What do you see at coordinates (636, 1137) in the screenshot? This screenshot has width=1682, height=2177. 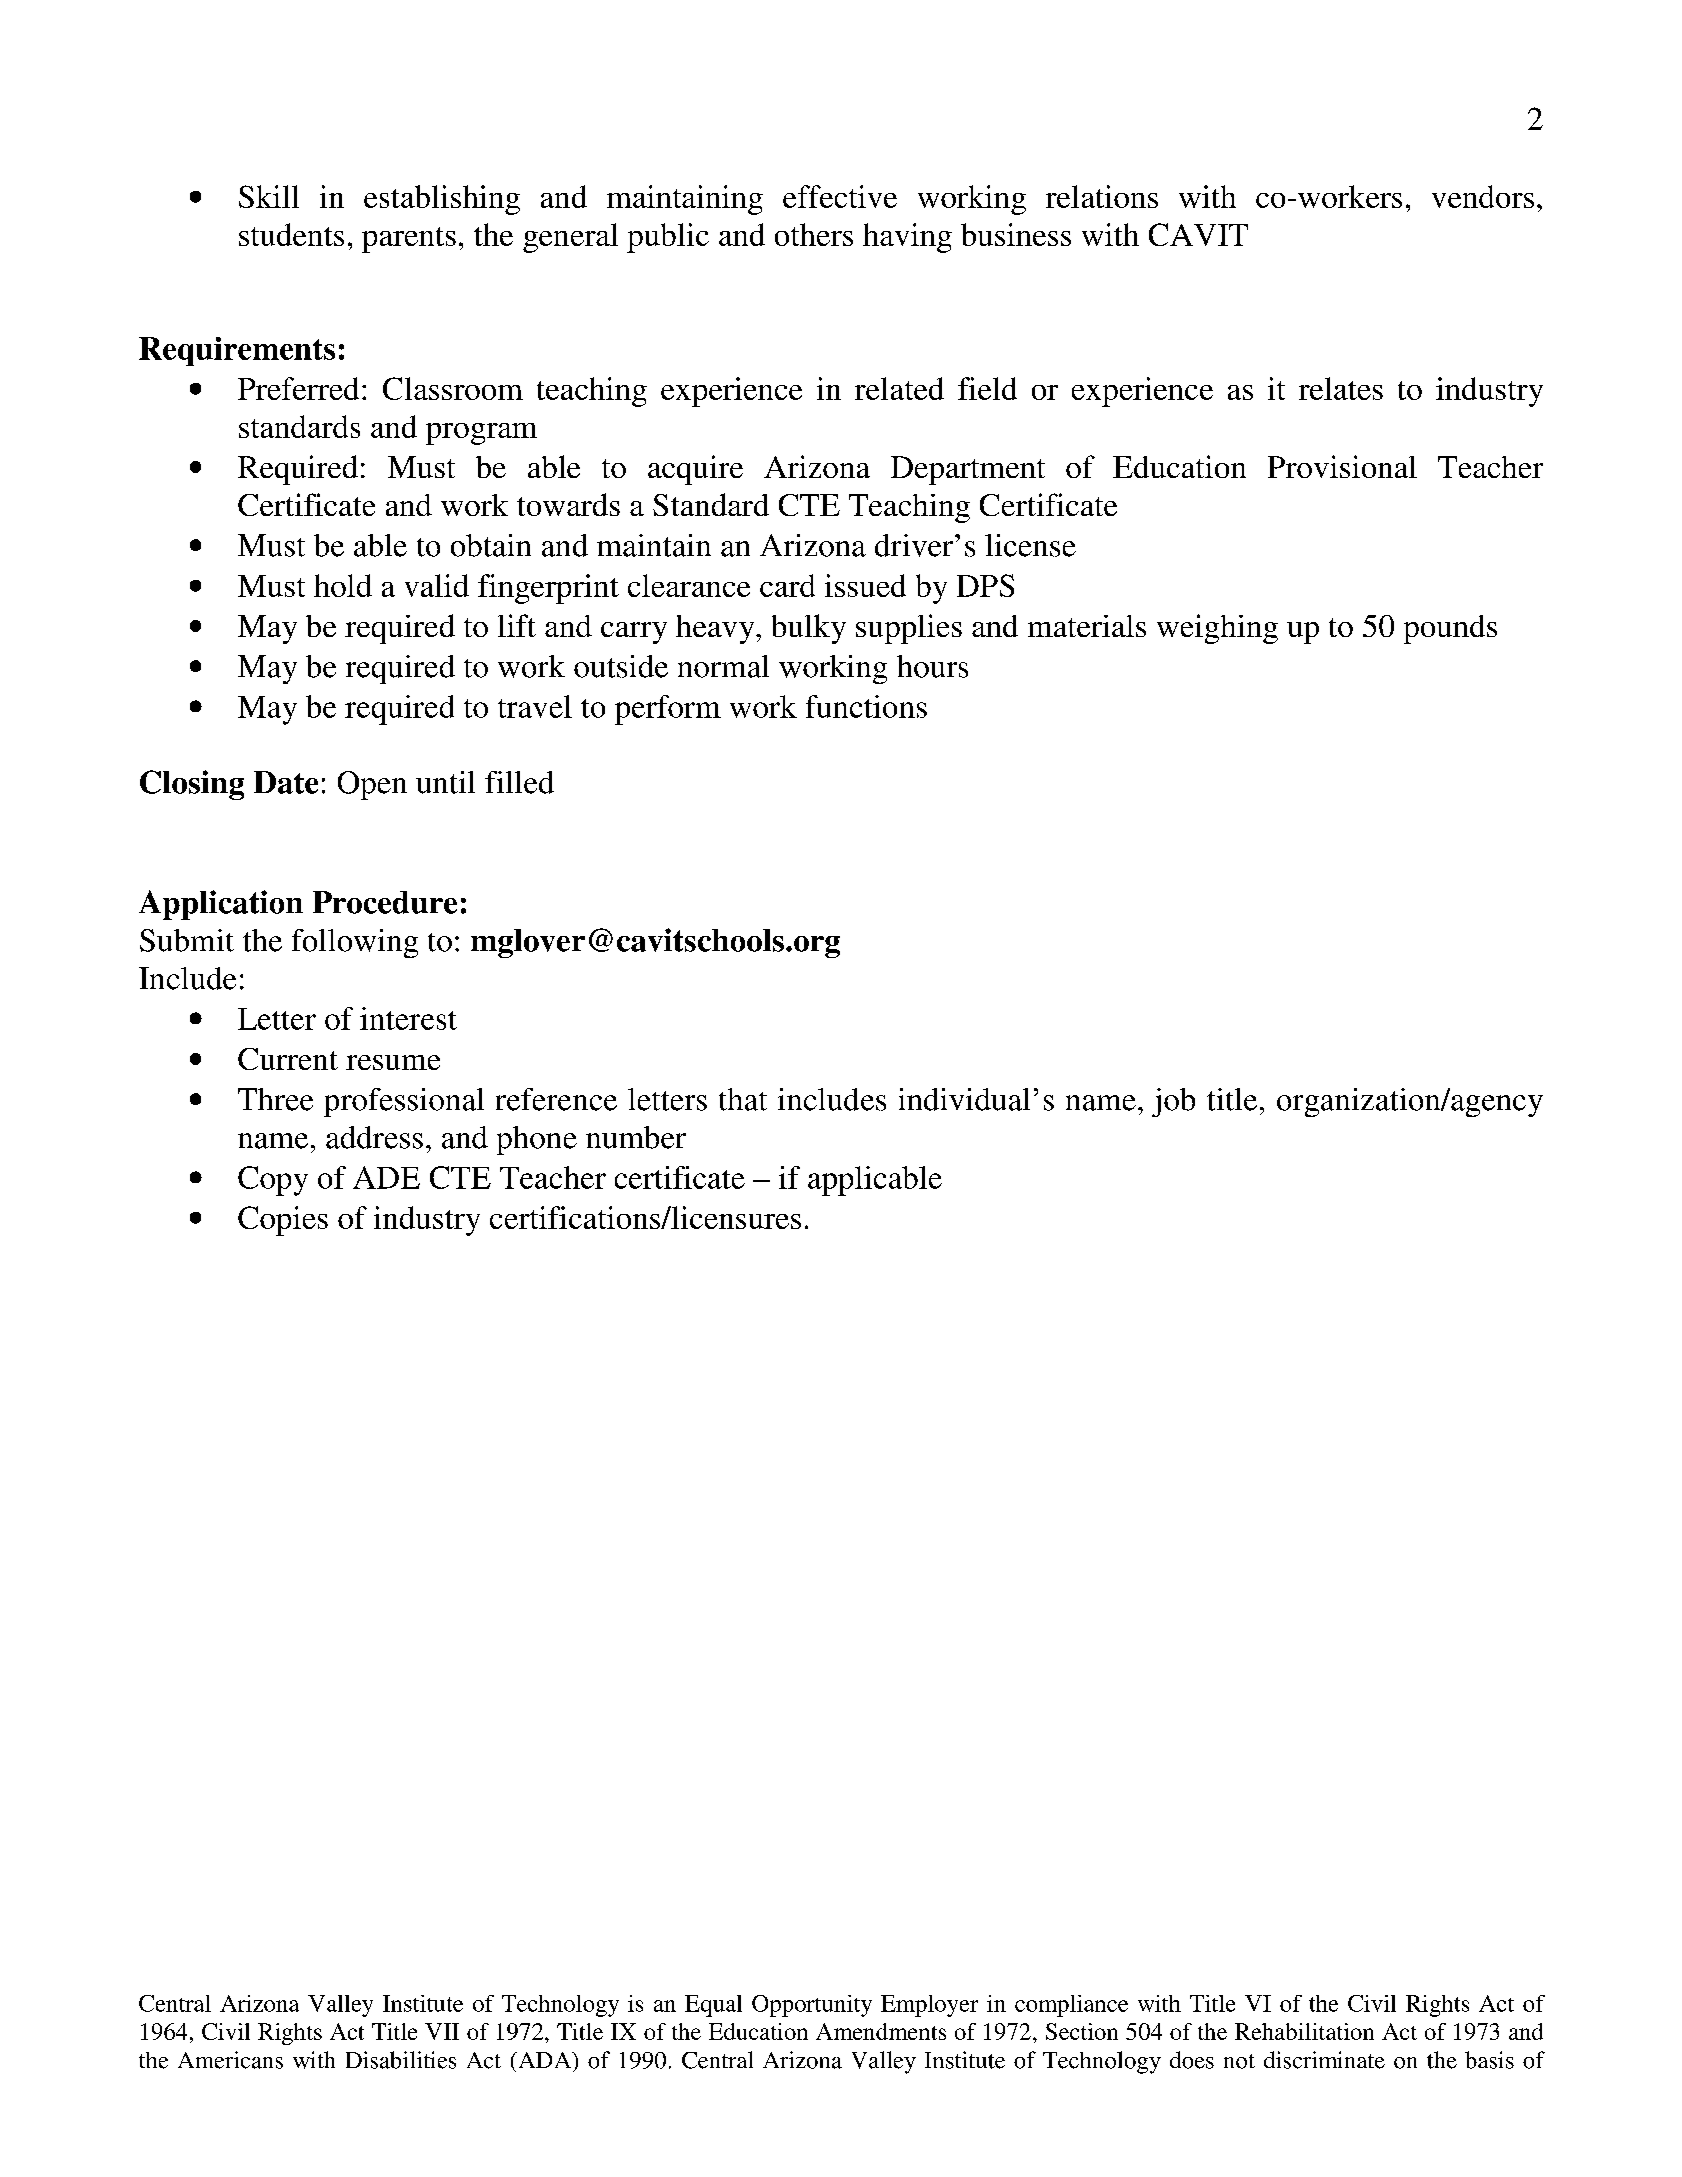 I see `number` at bounding box center [636, 1137].
